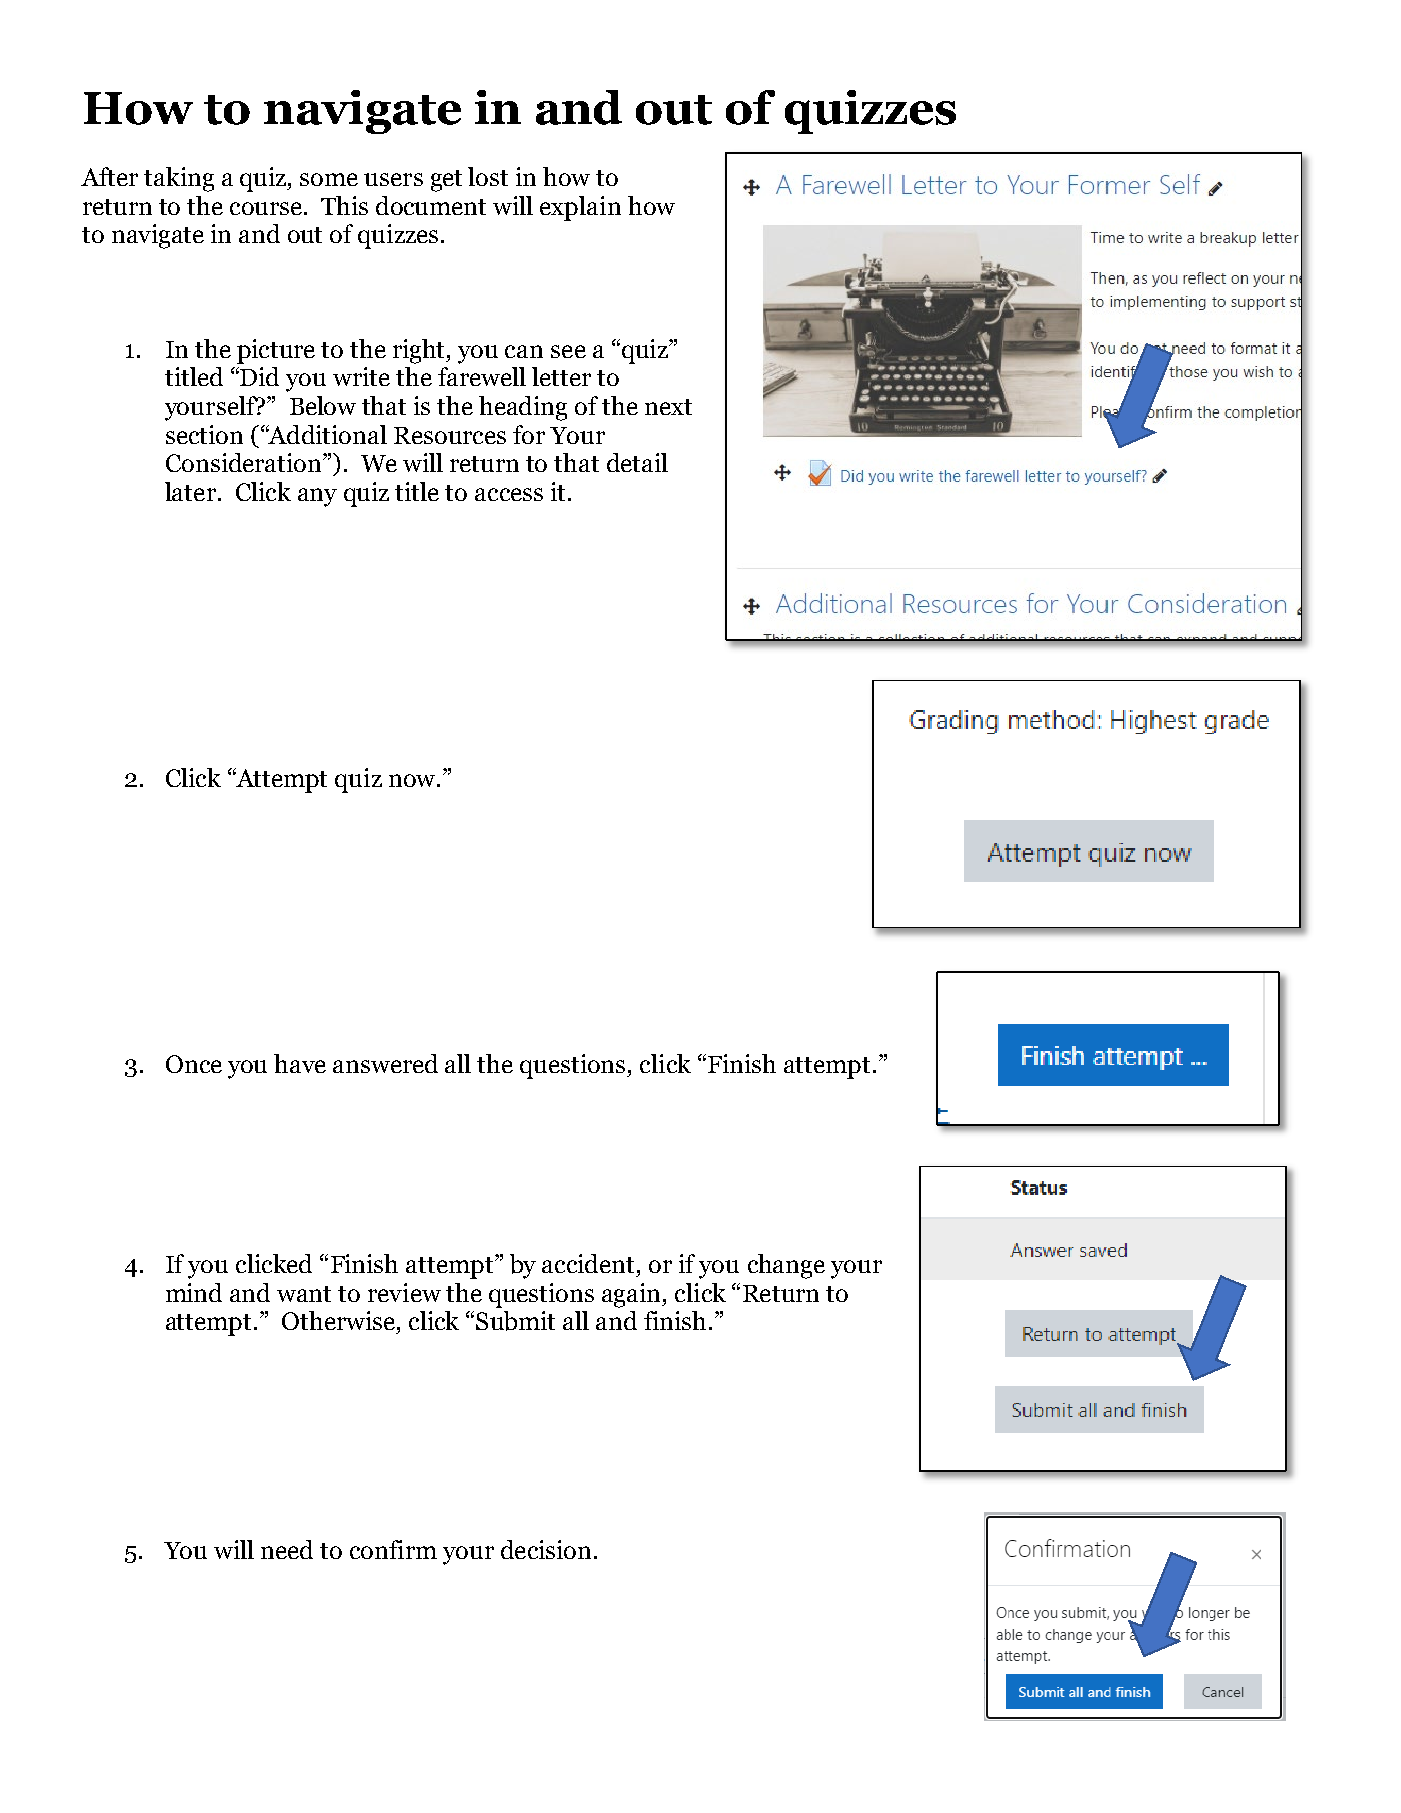 This screenshot has height=1813, width=1401. Describe the element at coordinates (637, 462) in the screenshot. I see `detail` at that location.
